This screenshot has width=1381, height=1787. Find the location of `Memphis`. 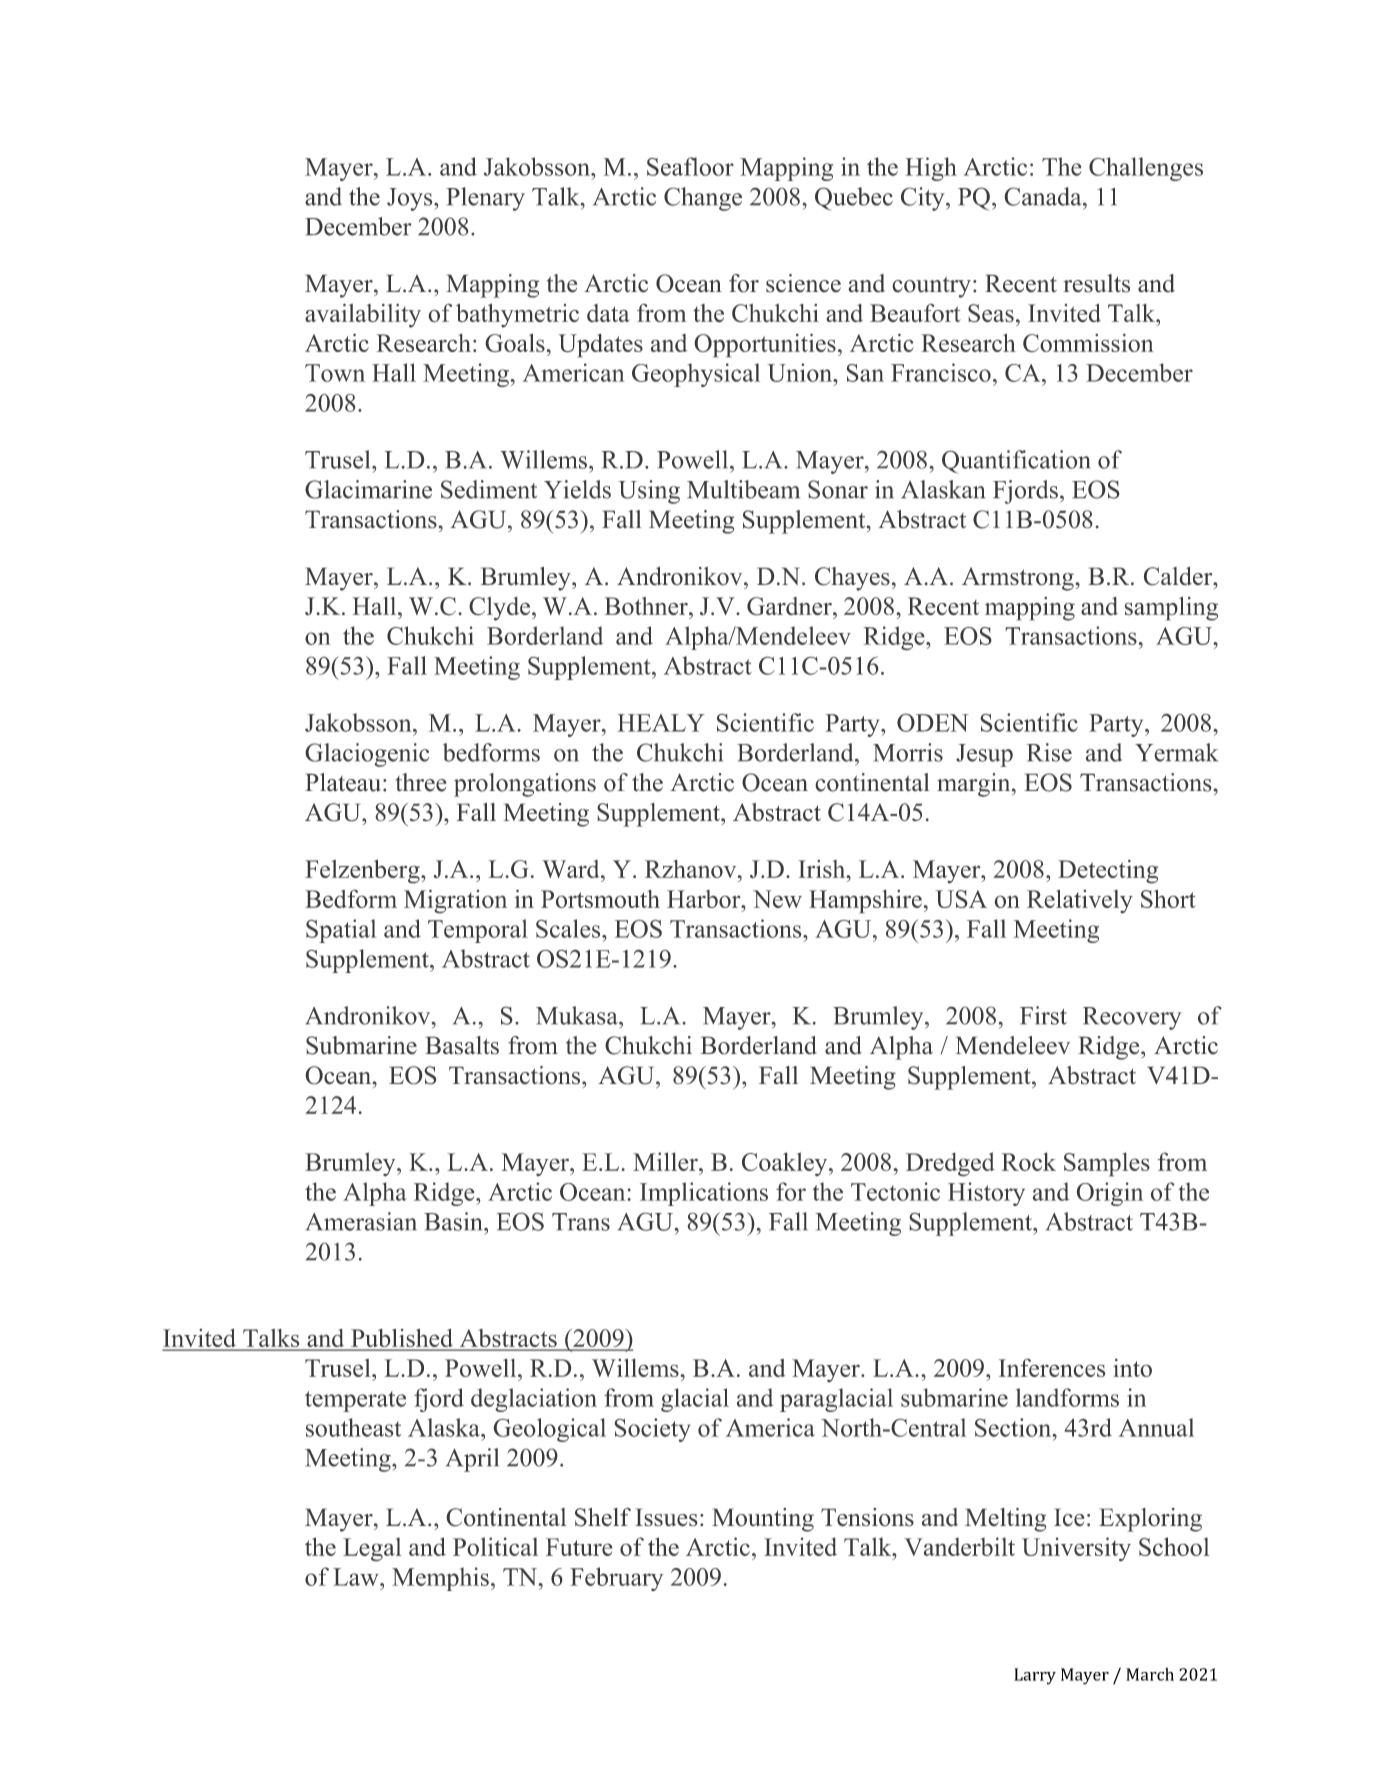

Memphis is located at coordinates (440, 1579).
